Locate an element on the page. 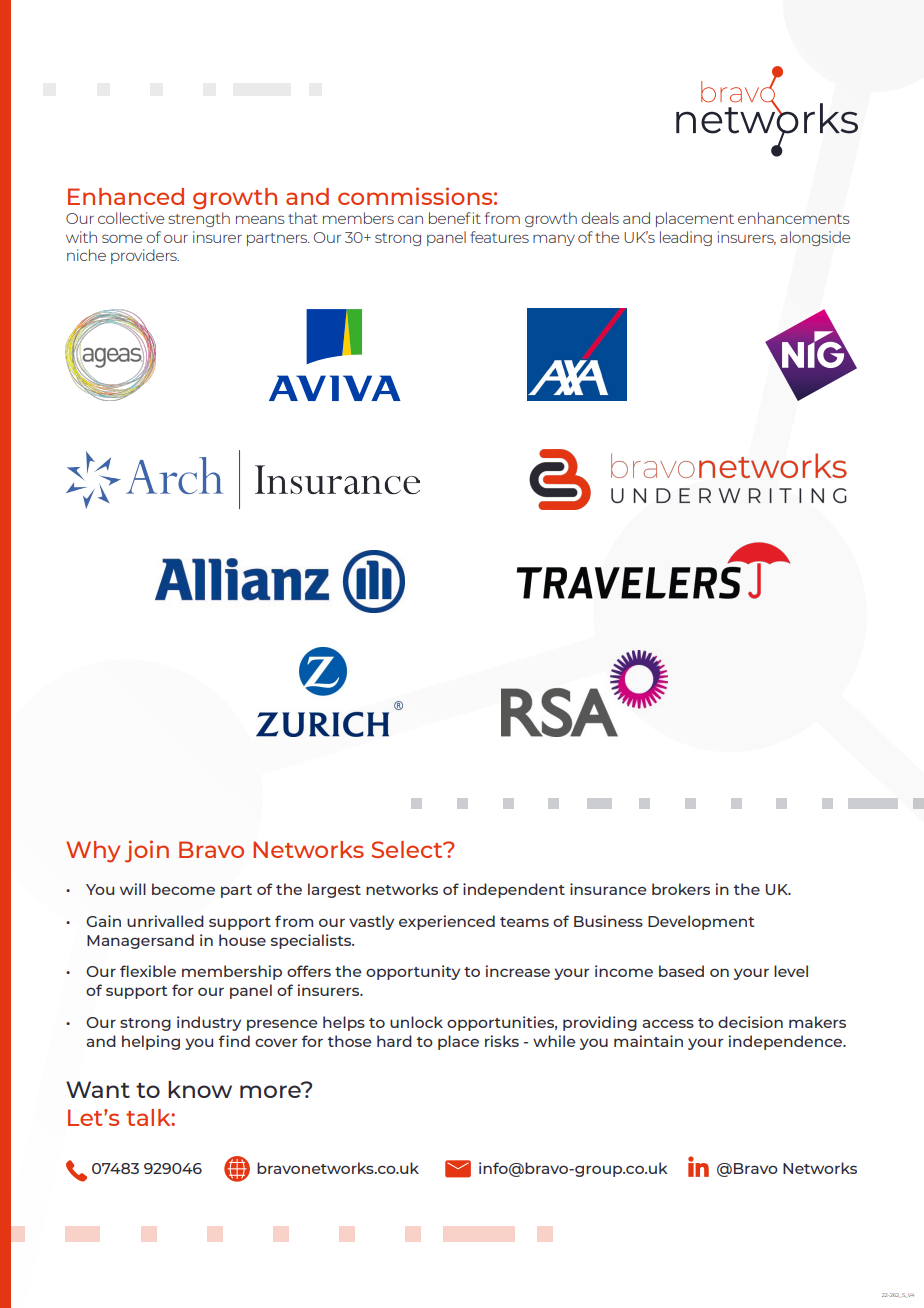  features is located at coordinates (499, 237).
